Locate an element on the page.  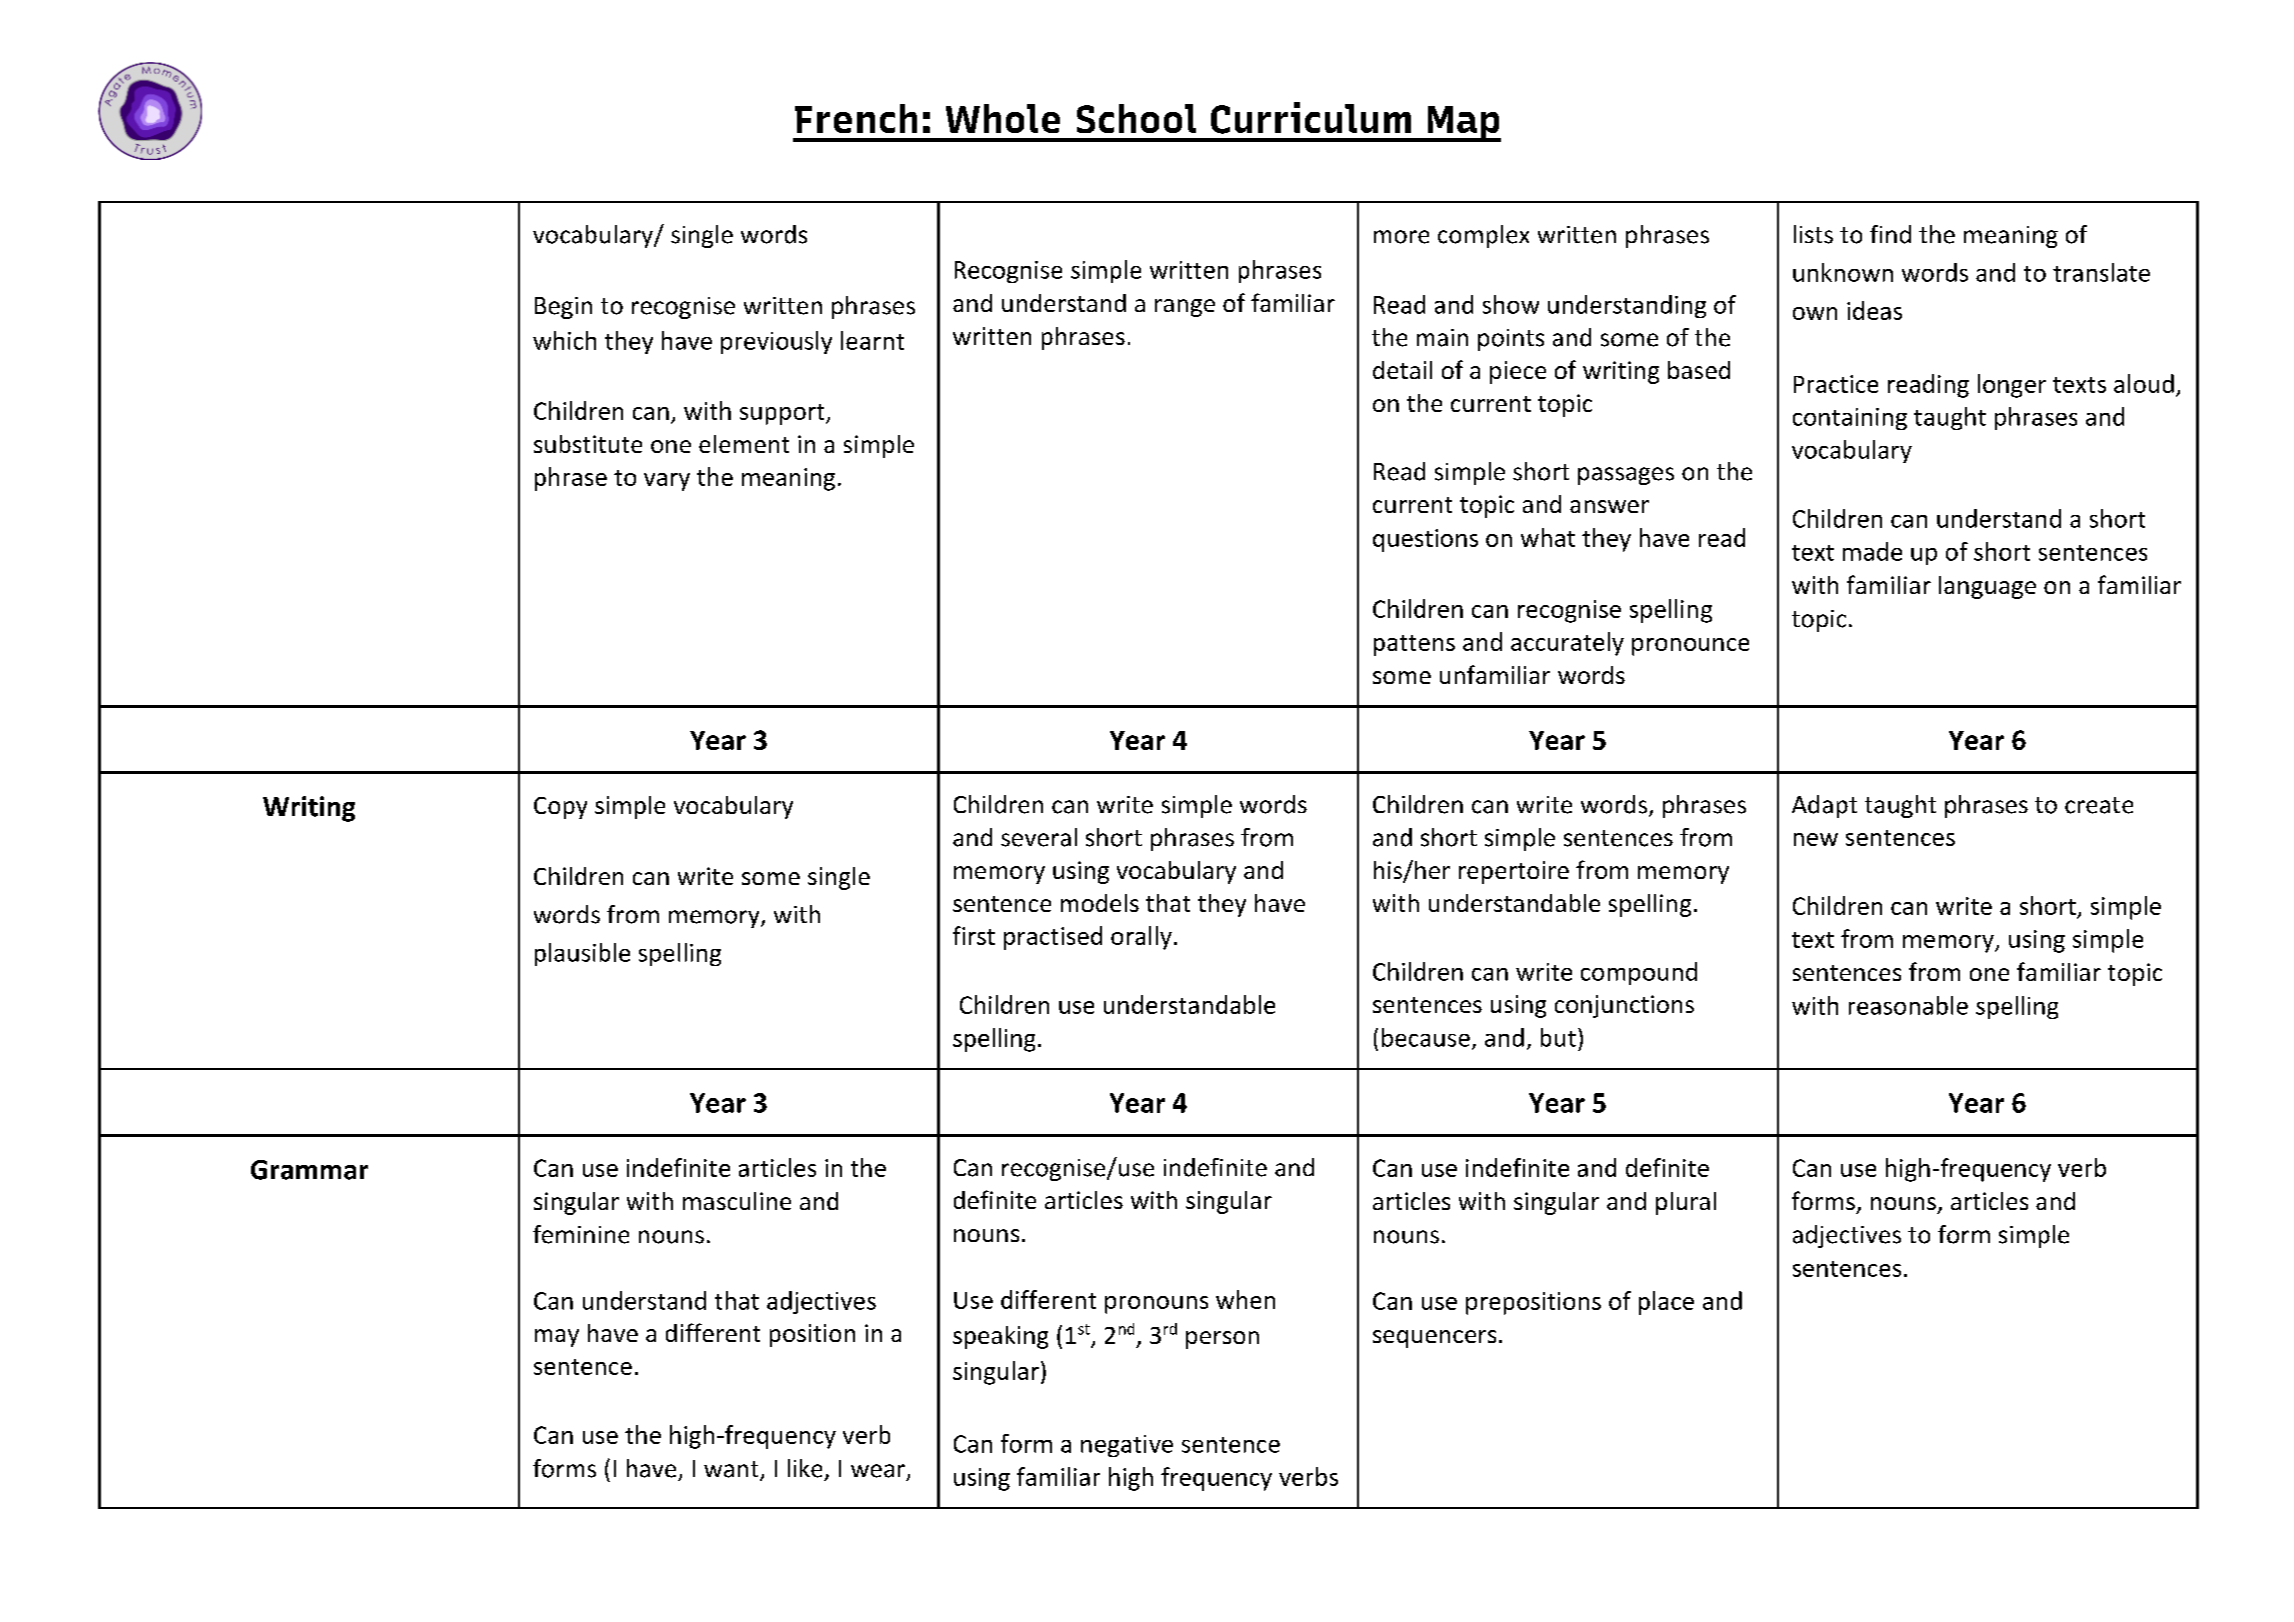
place is located at coordinates (1666, 1303).
